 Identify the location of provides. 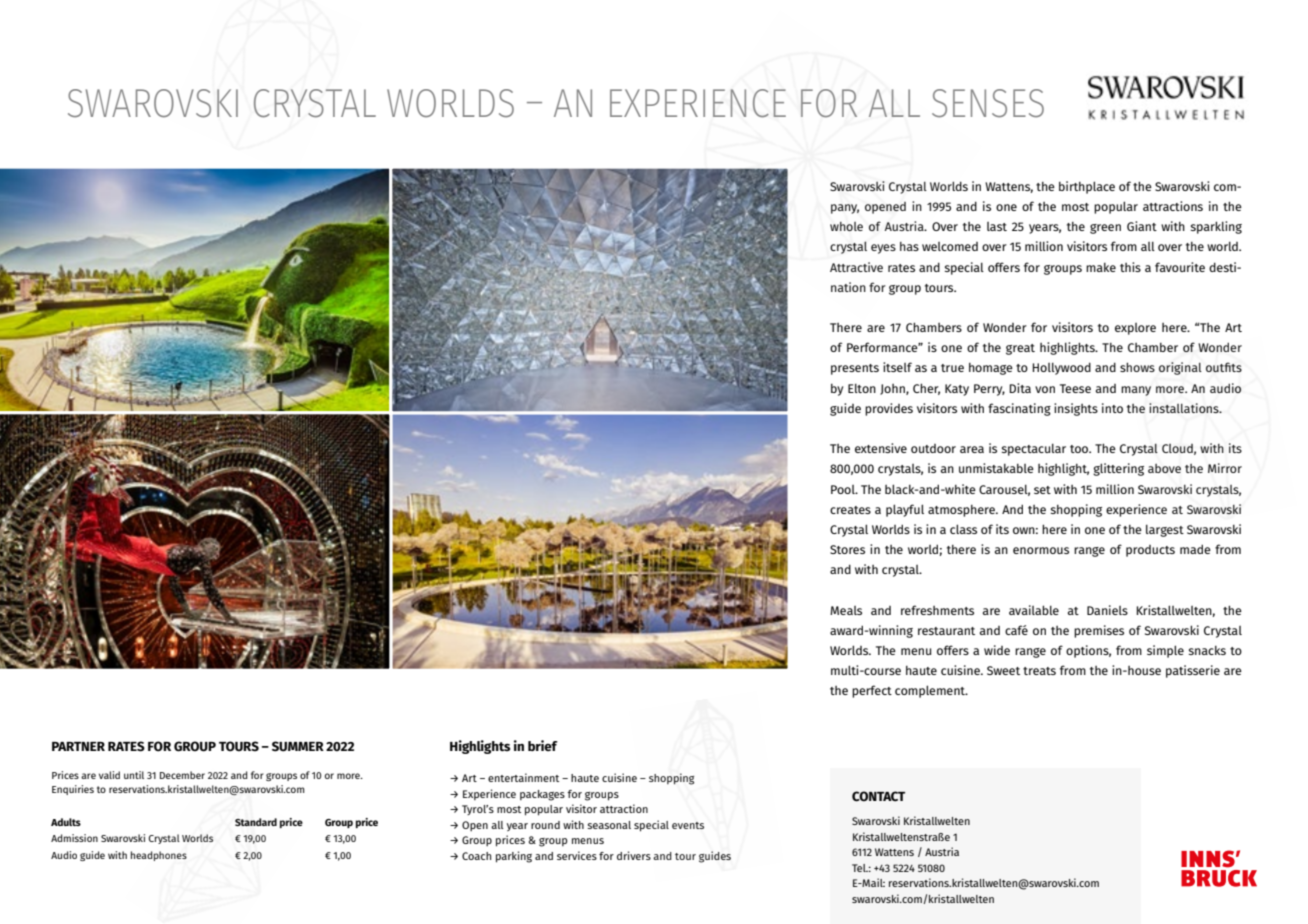
(889, 409).
